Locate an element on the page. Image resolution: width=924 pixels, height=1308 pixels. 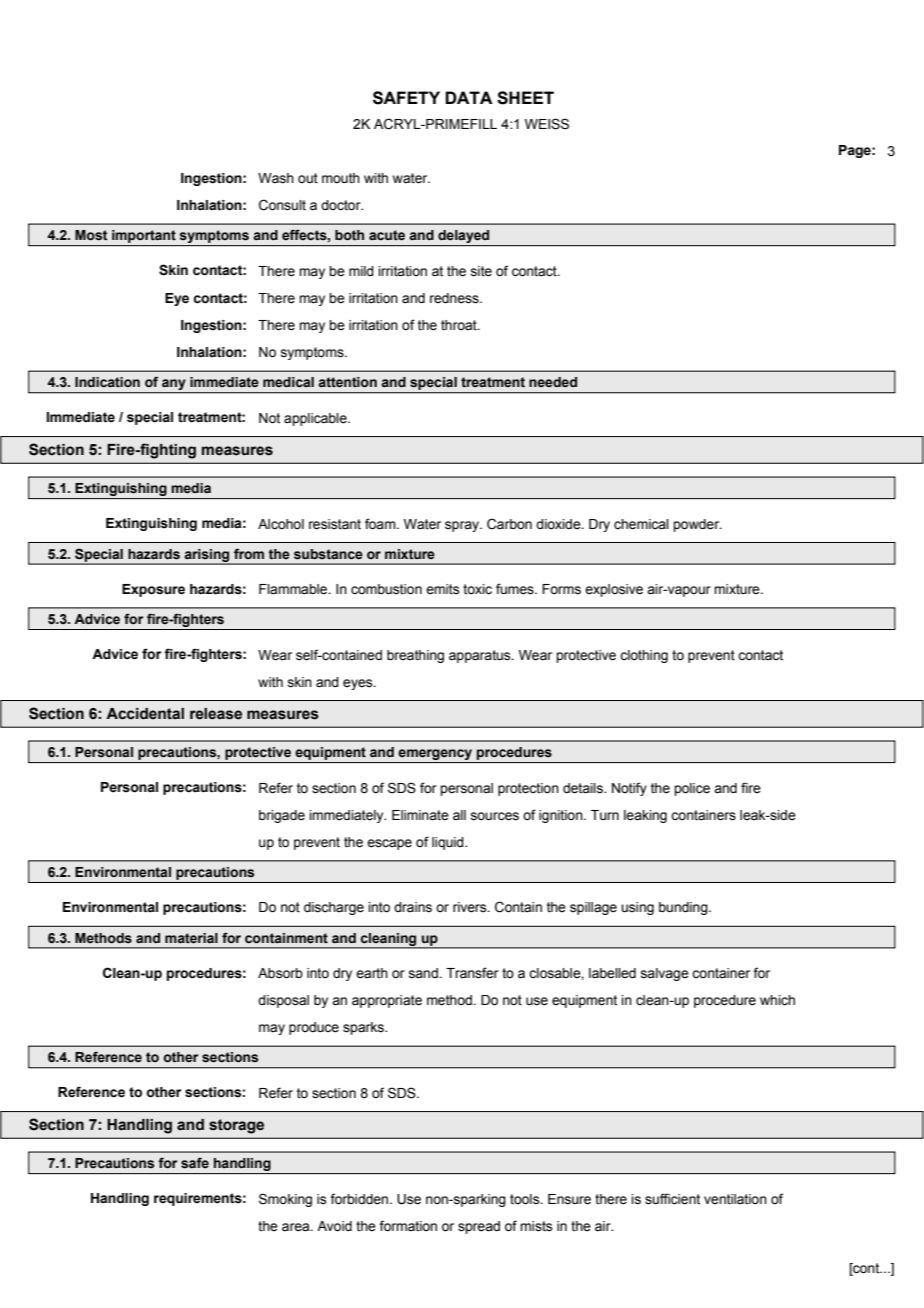
any is located at coordinates (174, 386).
